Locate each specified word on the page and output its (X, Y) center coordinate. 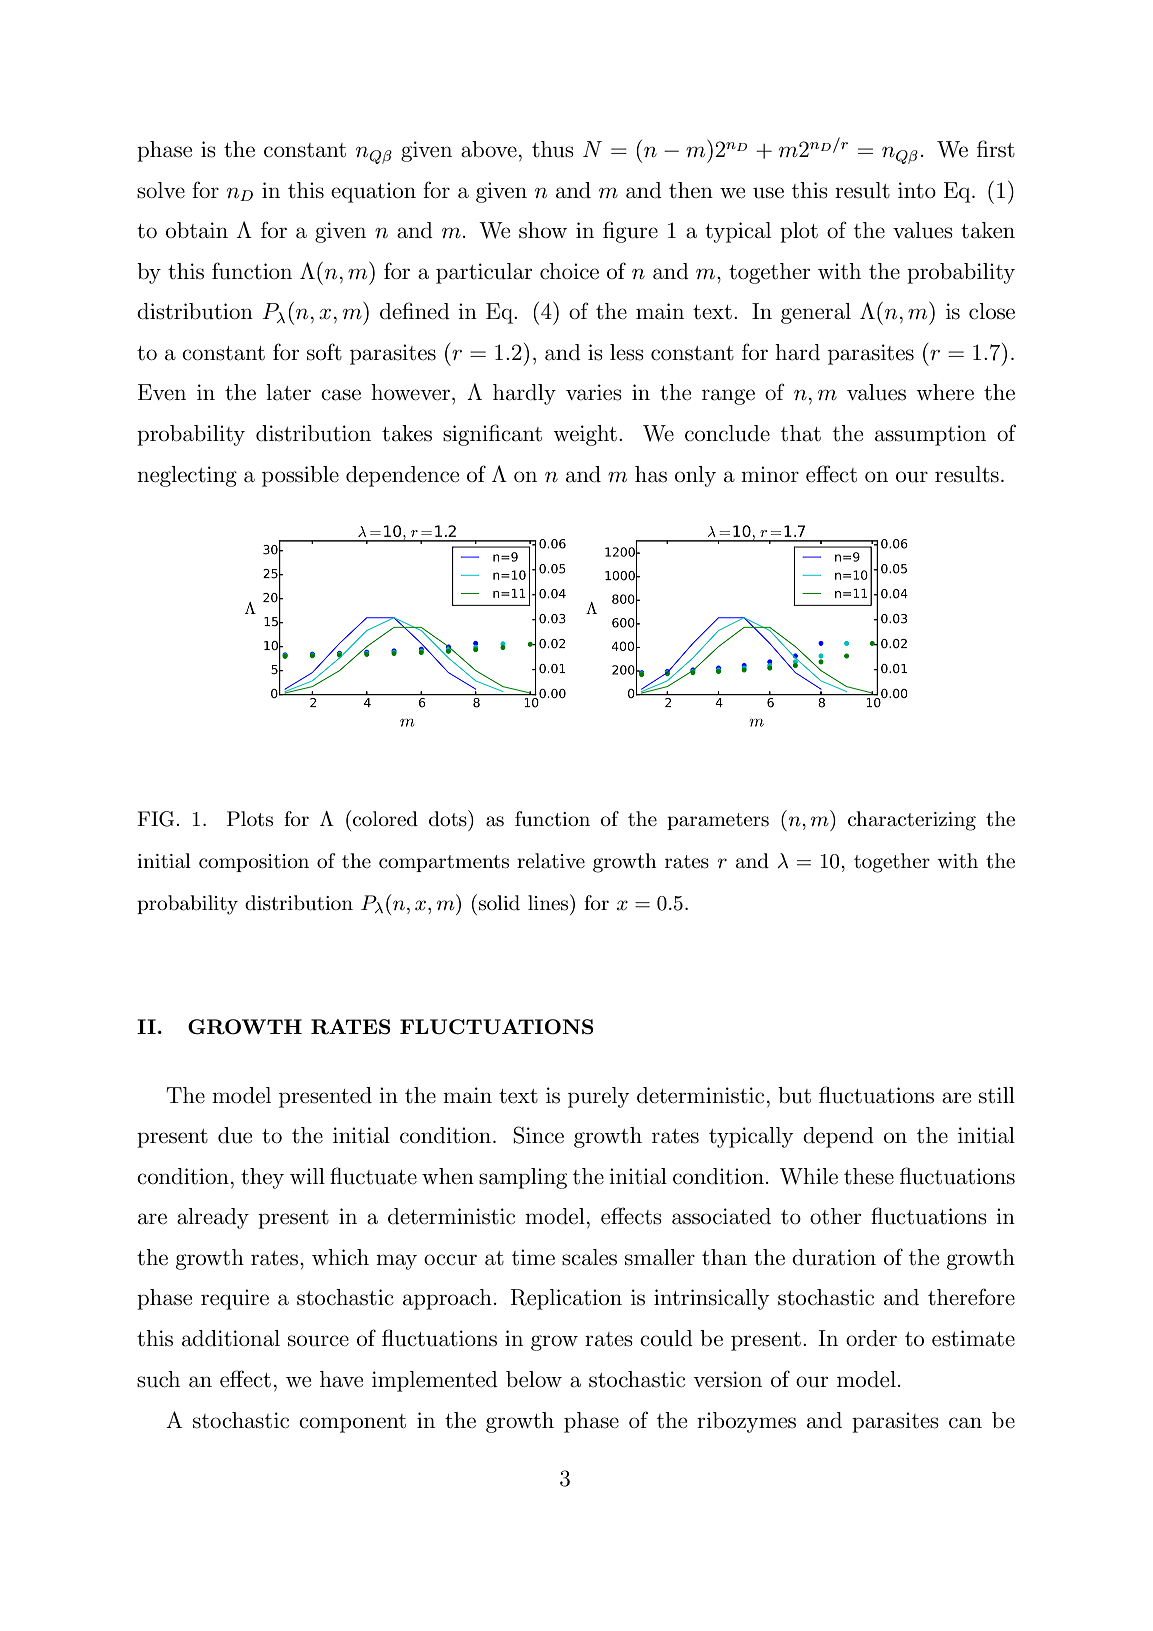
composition (254, 863)
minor (770, 474)
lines (549, 902)
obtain (197, 230)
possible (300, 476)
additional (231, 1338)
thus (553, 149)
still (997, 1095)
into (917, 190)
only (695, 476)
